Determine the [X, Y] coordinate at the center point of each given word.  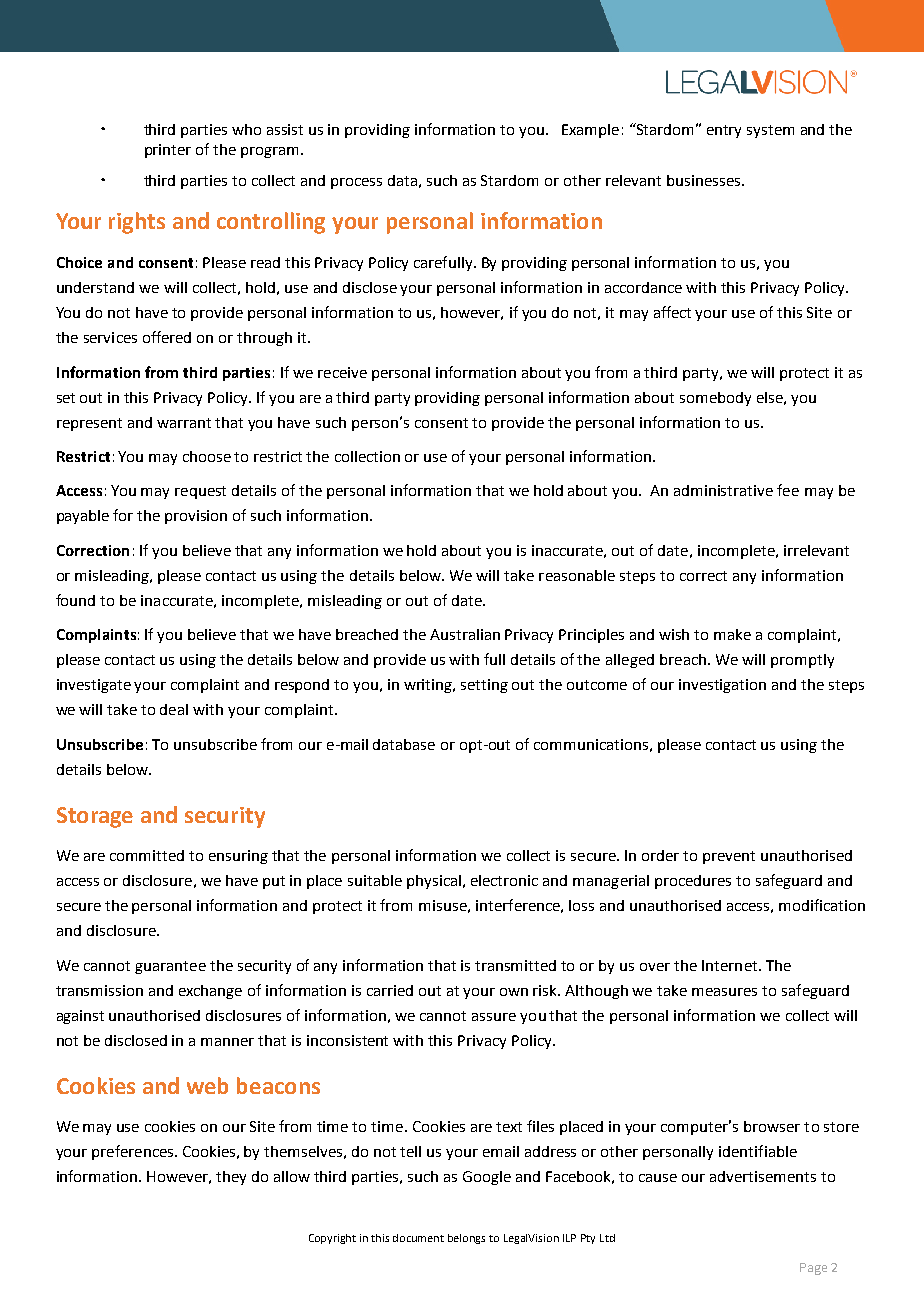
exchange [210, 992]
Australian [465, 634]
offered [167, 337]
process [356, 183]
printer [168, 151]
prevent [729, 857]
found [75, 600]
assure [494, 1017]
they [231, 1178]
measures [724, 992]
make [732, 634]
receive [342, 372]
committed [147, 855]
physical [434, 882]
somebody [715, 399]
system [770, 131]
